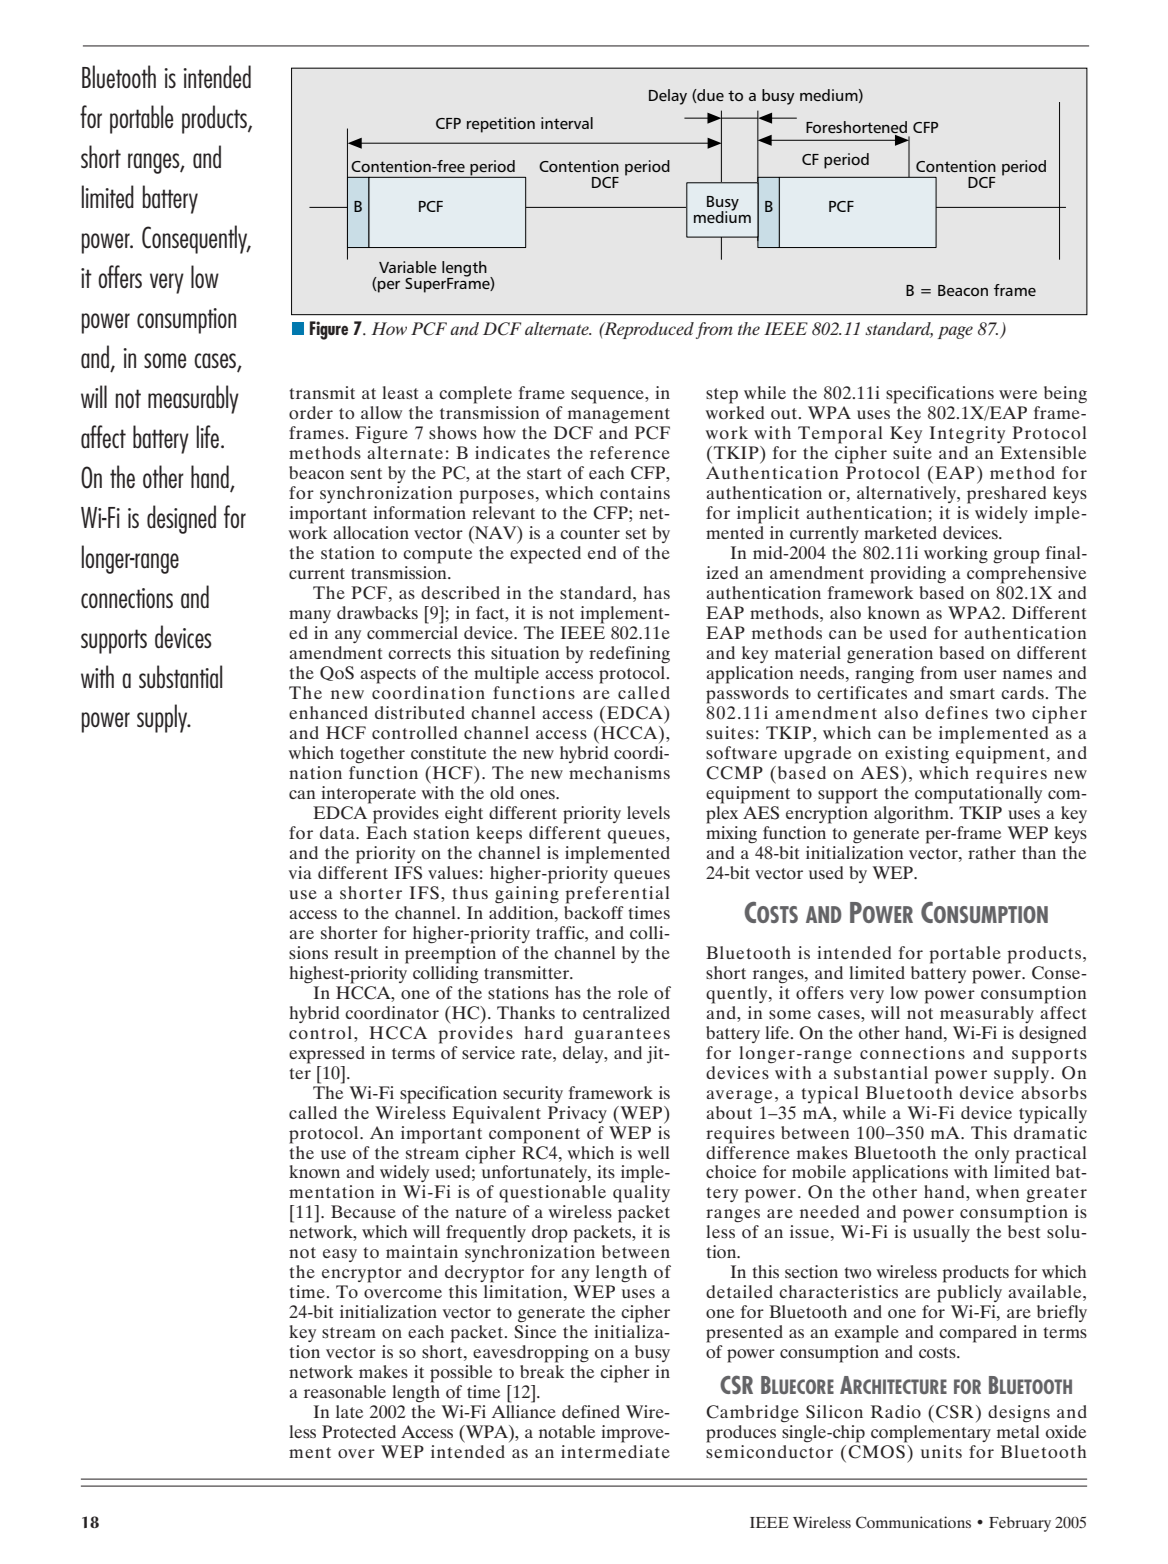  What do you see at coordinates (615, 1451) in the screenshot?
I see `intermediate` at bounding box center [615, 1451].
